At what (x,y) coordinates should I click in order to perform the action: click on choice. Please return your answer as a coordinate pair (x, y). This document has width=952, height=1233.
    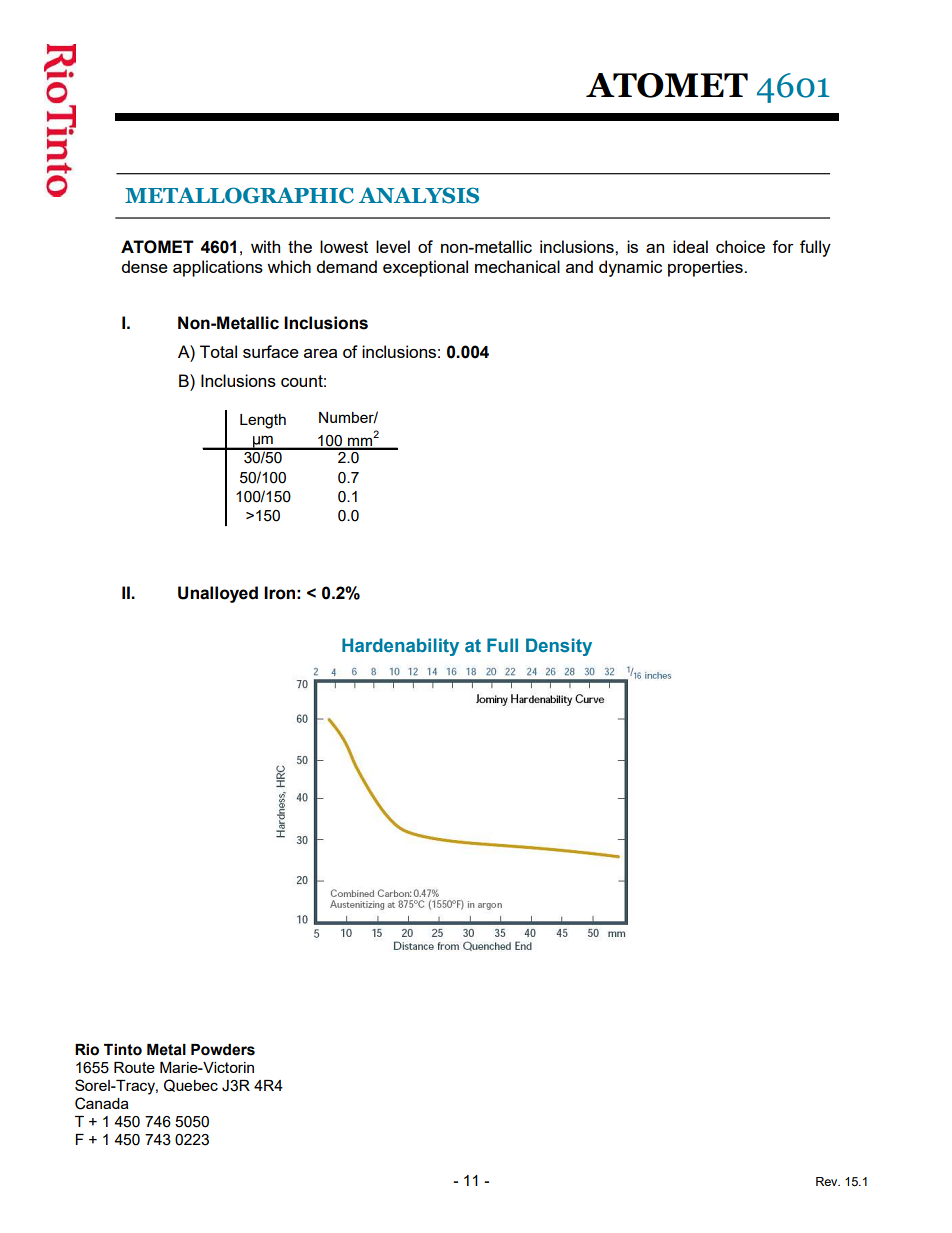
    Looking at the image, I should click on (740, 246).
